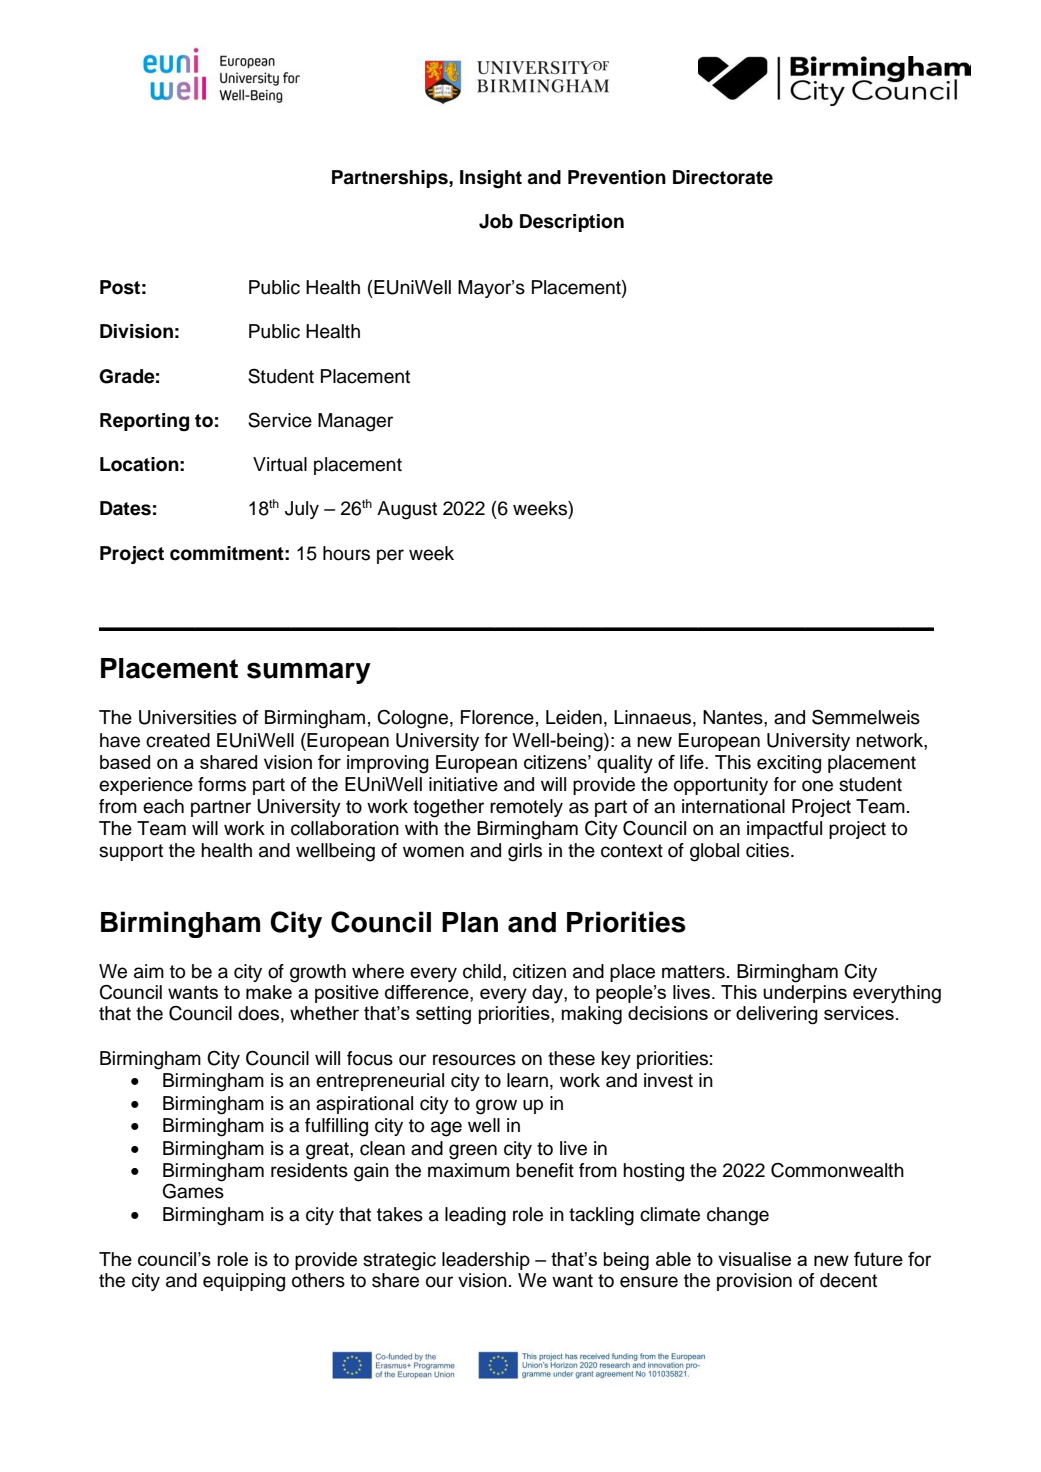  What do you see at coordinates (144, 422) in the document?
I see `Reporting` at bounding box center [144, 422].
